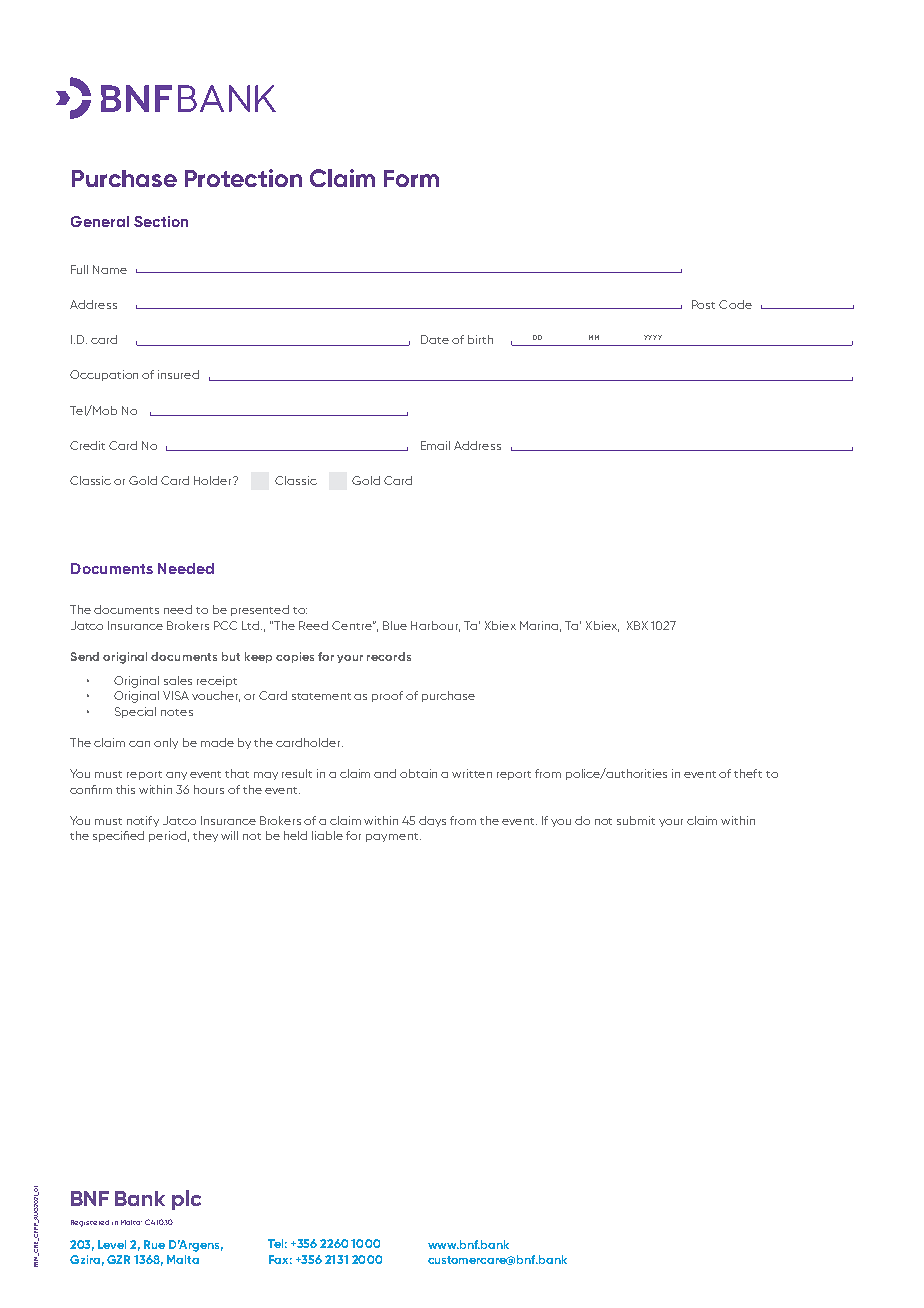  I want to click on proof, so click(387, 696).
